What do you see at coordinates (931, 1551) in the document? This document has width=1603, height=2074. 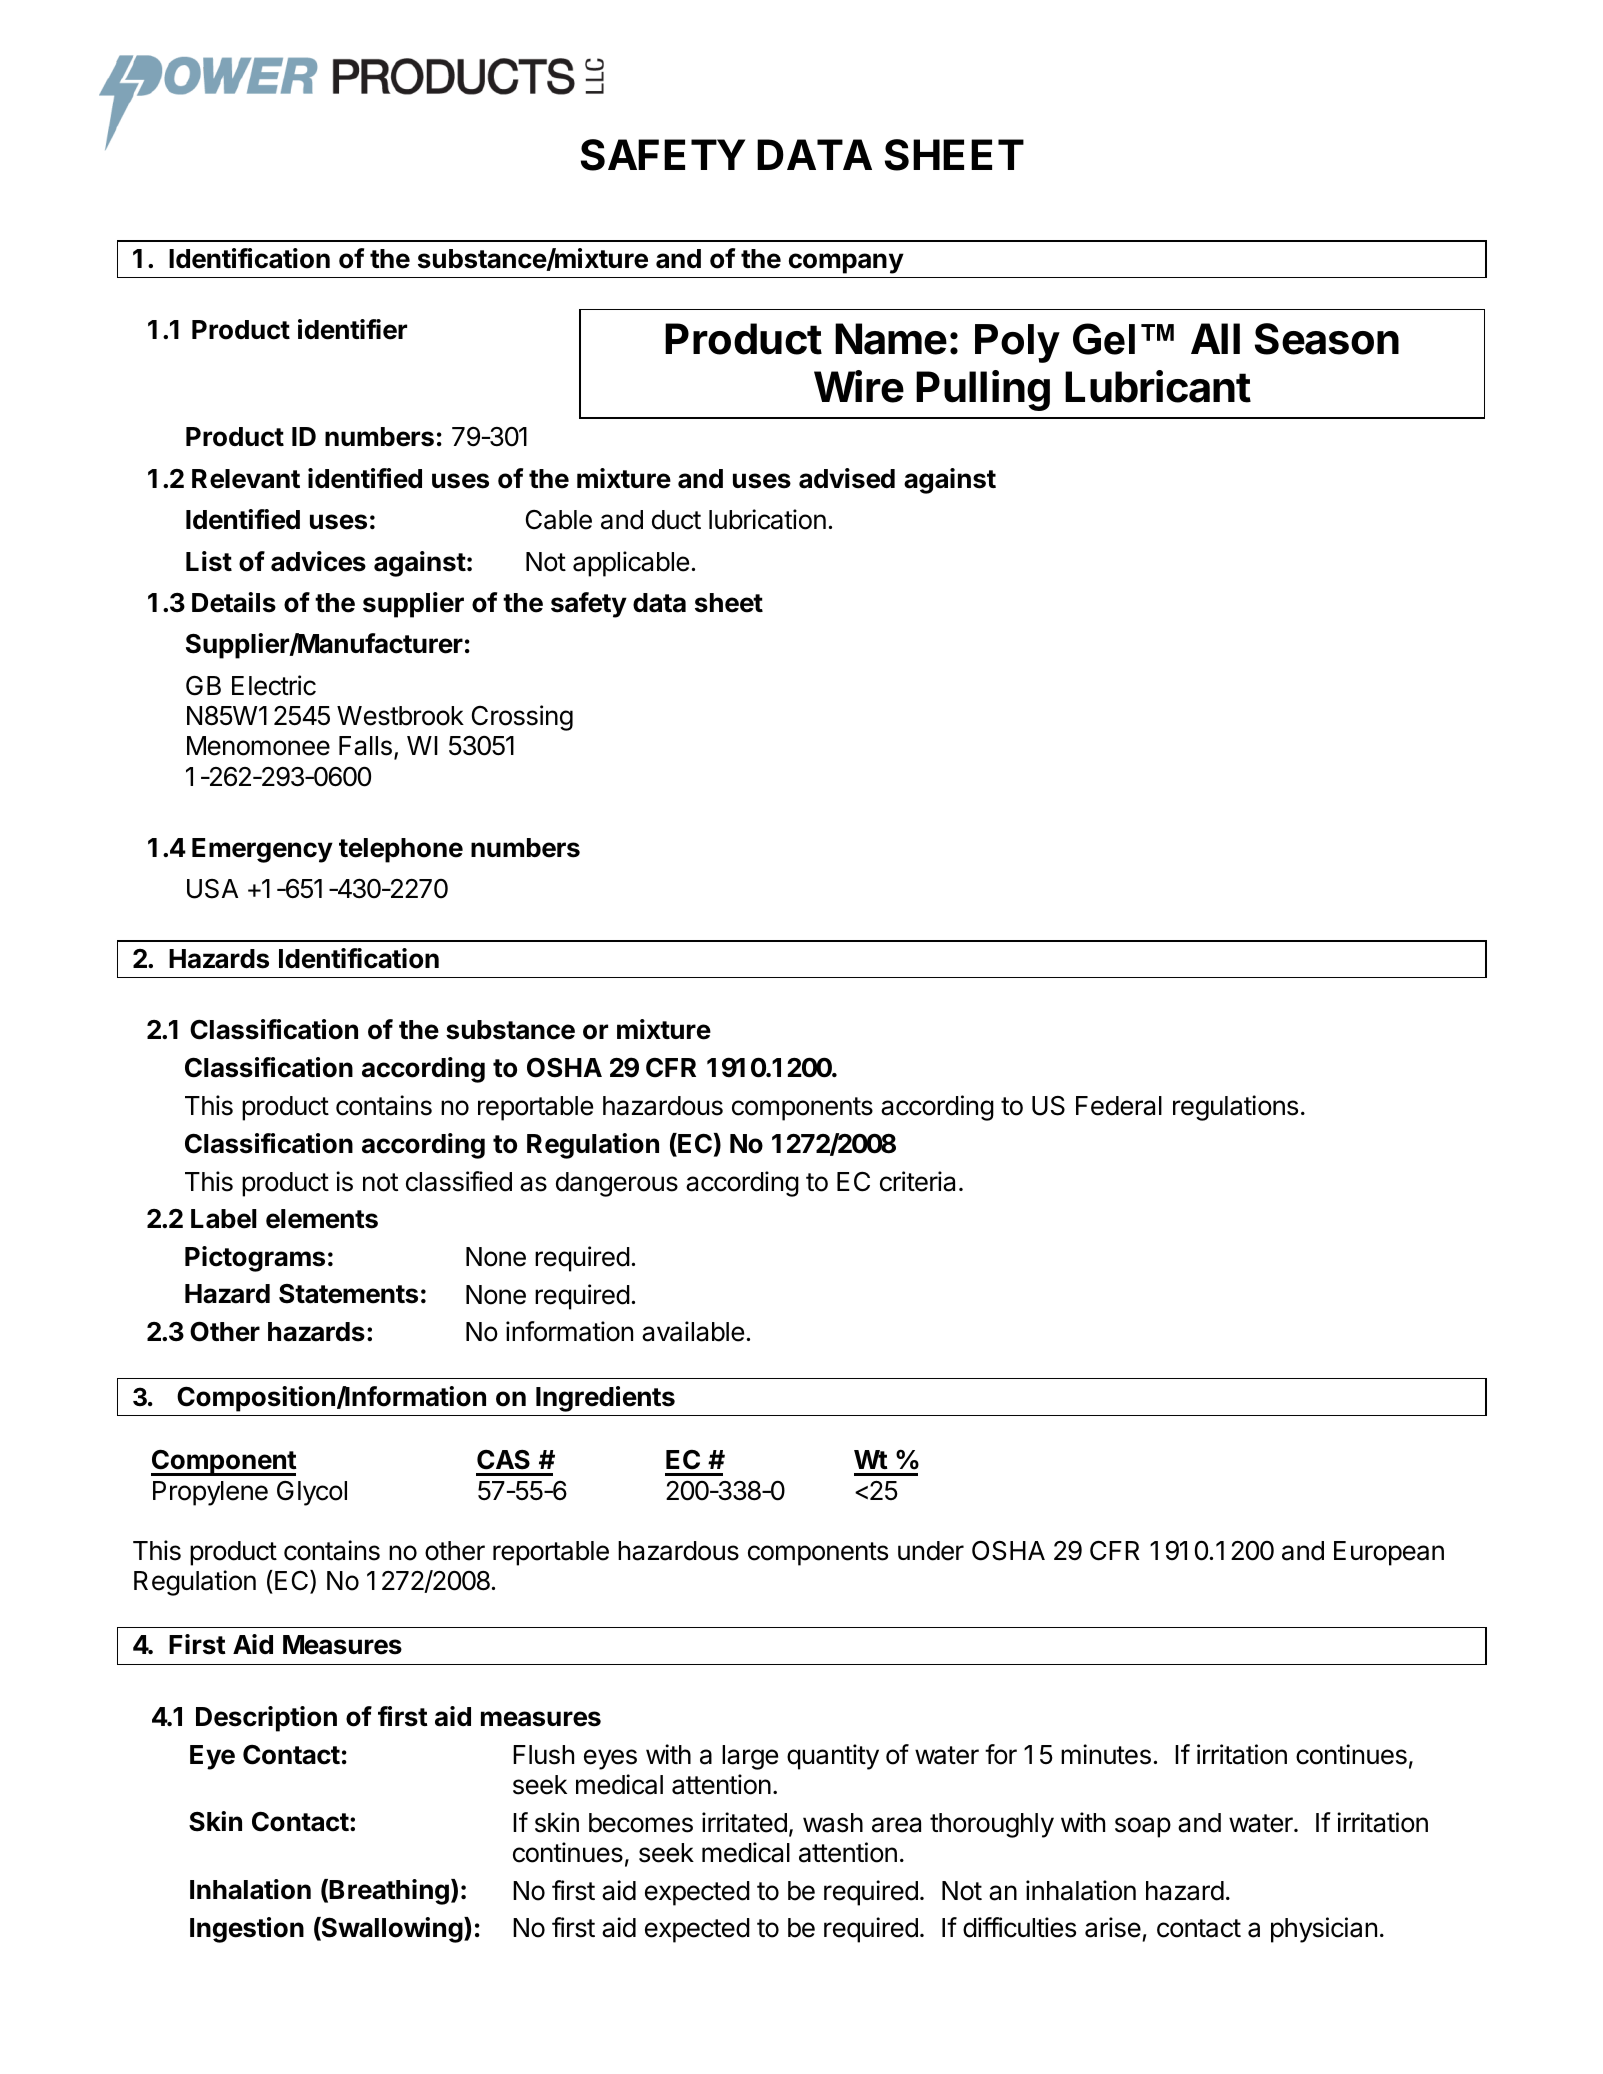 I see `under` at bounding box center [931, 1551].
